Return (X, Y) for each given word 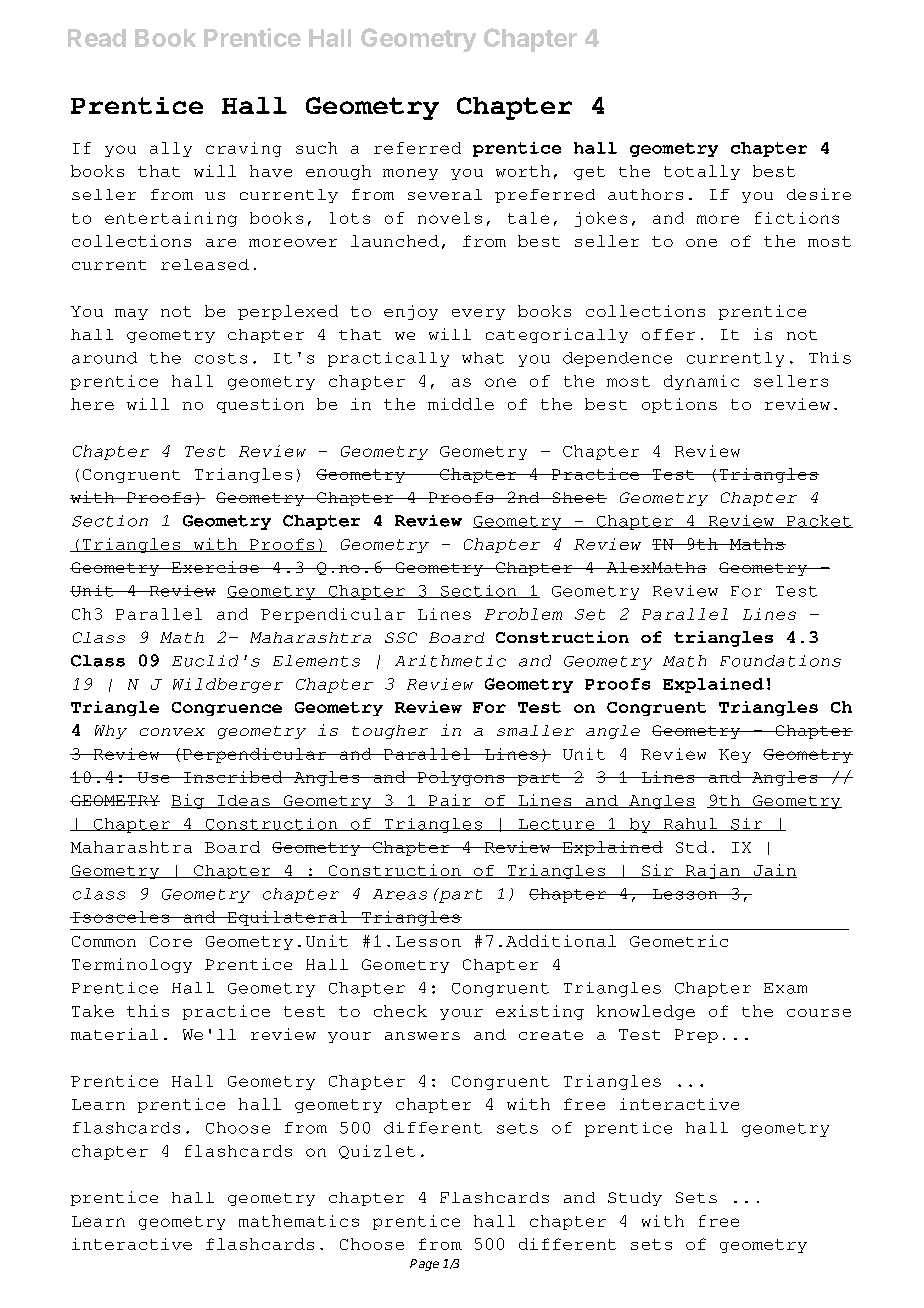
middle (461, 404)
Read (97, 38)
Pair (450, 801)
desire (819, 194)
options (679, 405)
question (260, 405)
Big (188, 801)
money (410, 174)
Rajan (712, 871)
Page (424, 1265)
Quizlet (377, 1152)
